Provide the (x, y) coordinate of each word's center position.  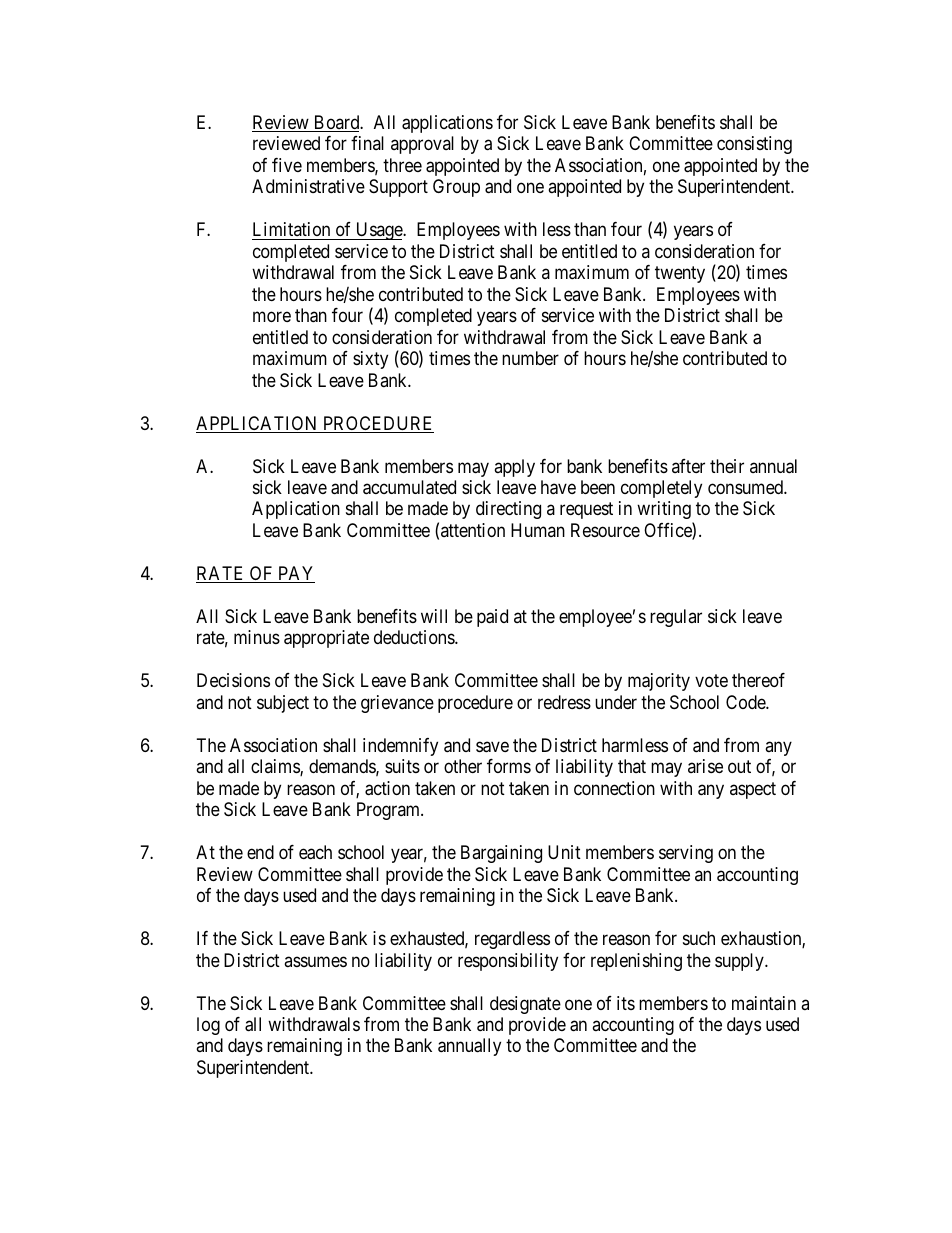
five (287, 165)
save (492, 747)
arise (705, 766)
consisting (754, 145)
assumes (315, 961)
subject (283, 704)
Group (456, 188)
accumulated (409, 487)
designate (525, 1005)
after (688, 466)
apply (514, 468)
